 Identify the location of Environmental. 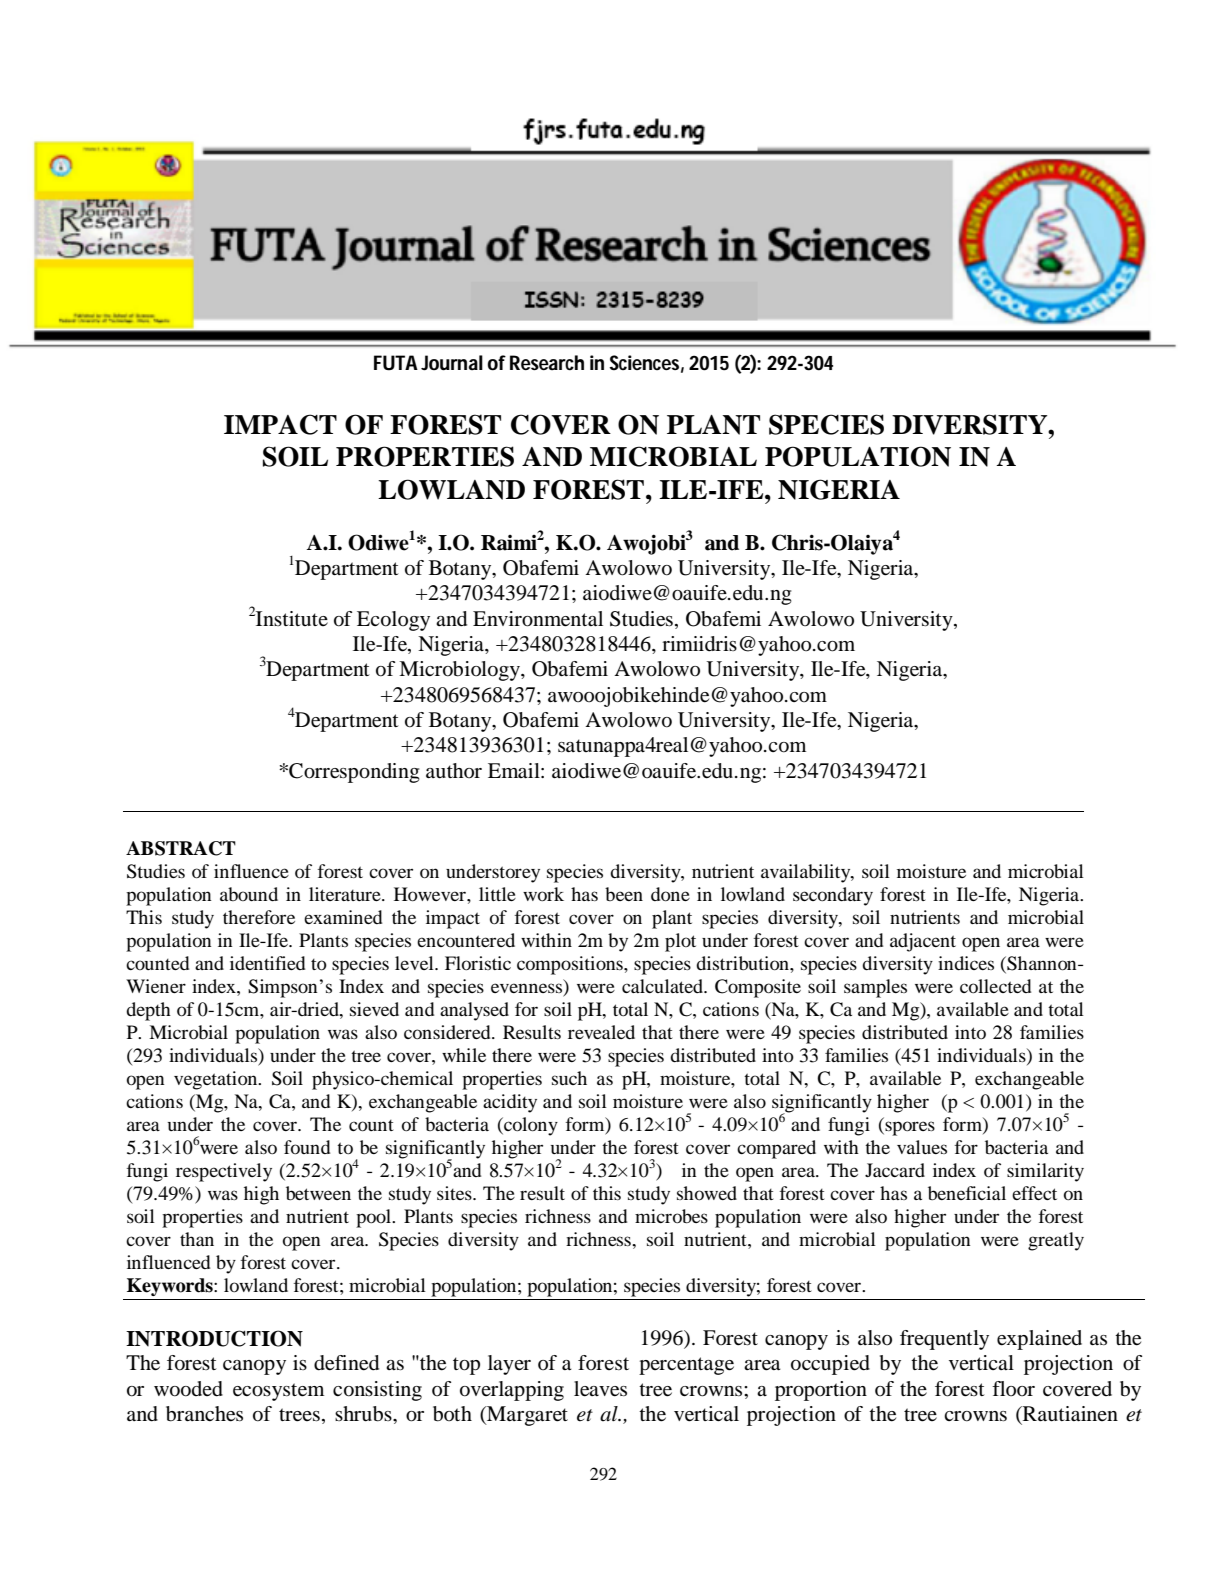
(538, 619).
